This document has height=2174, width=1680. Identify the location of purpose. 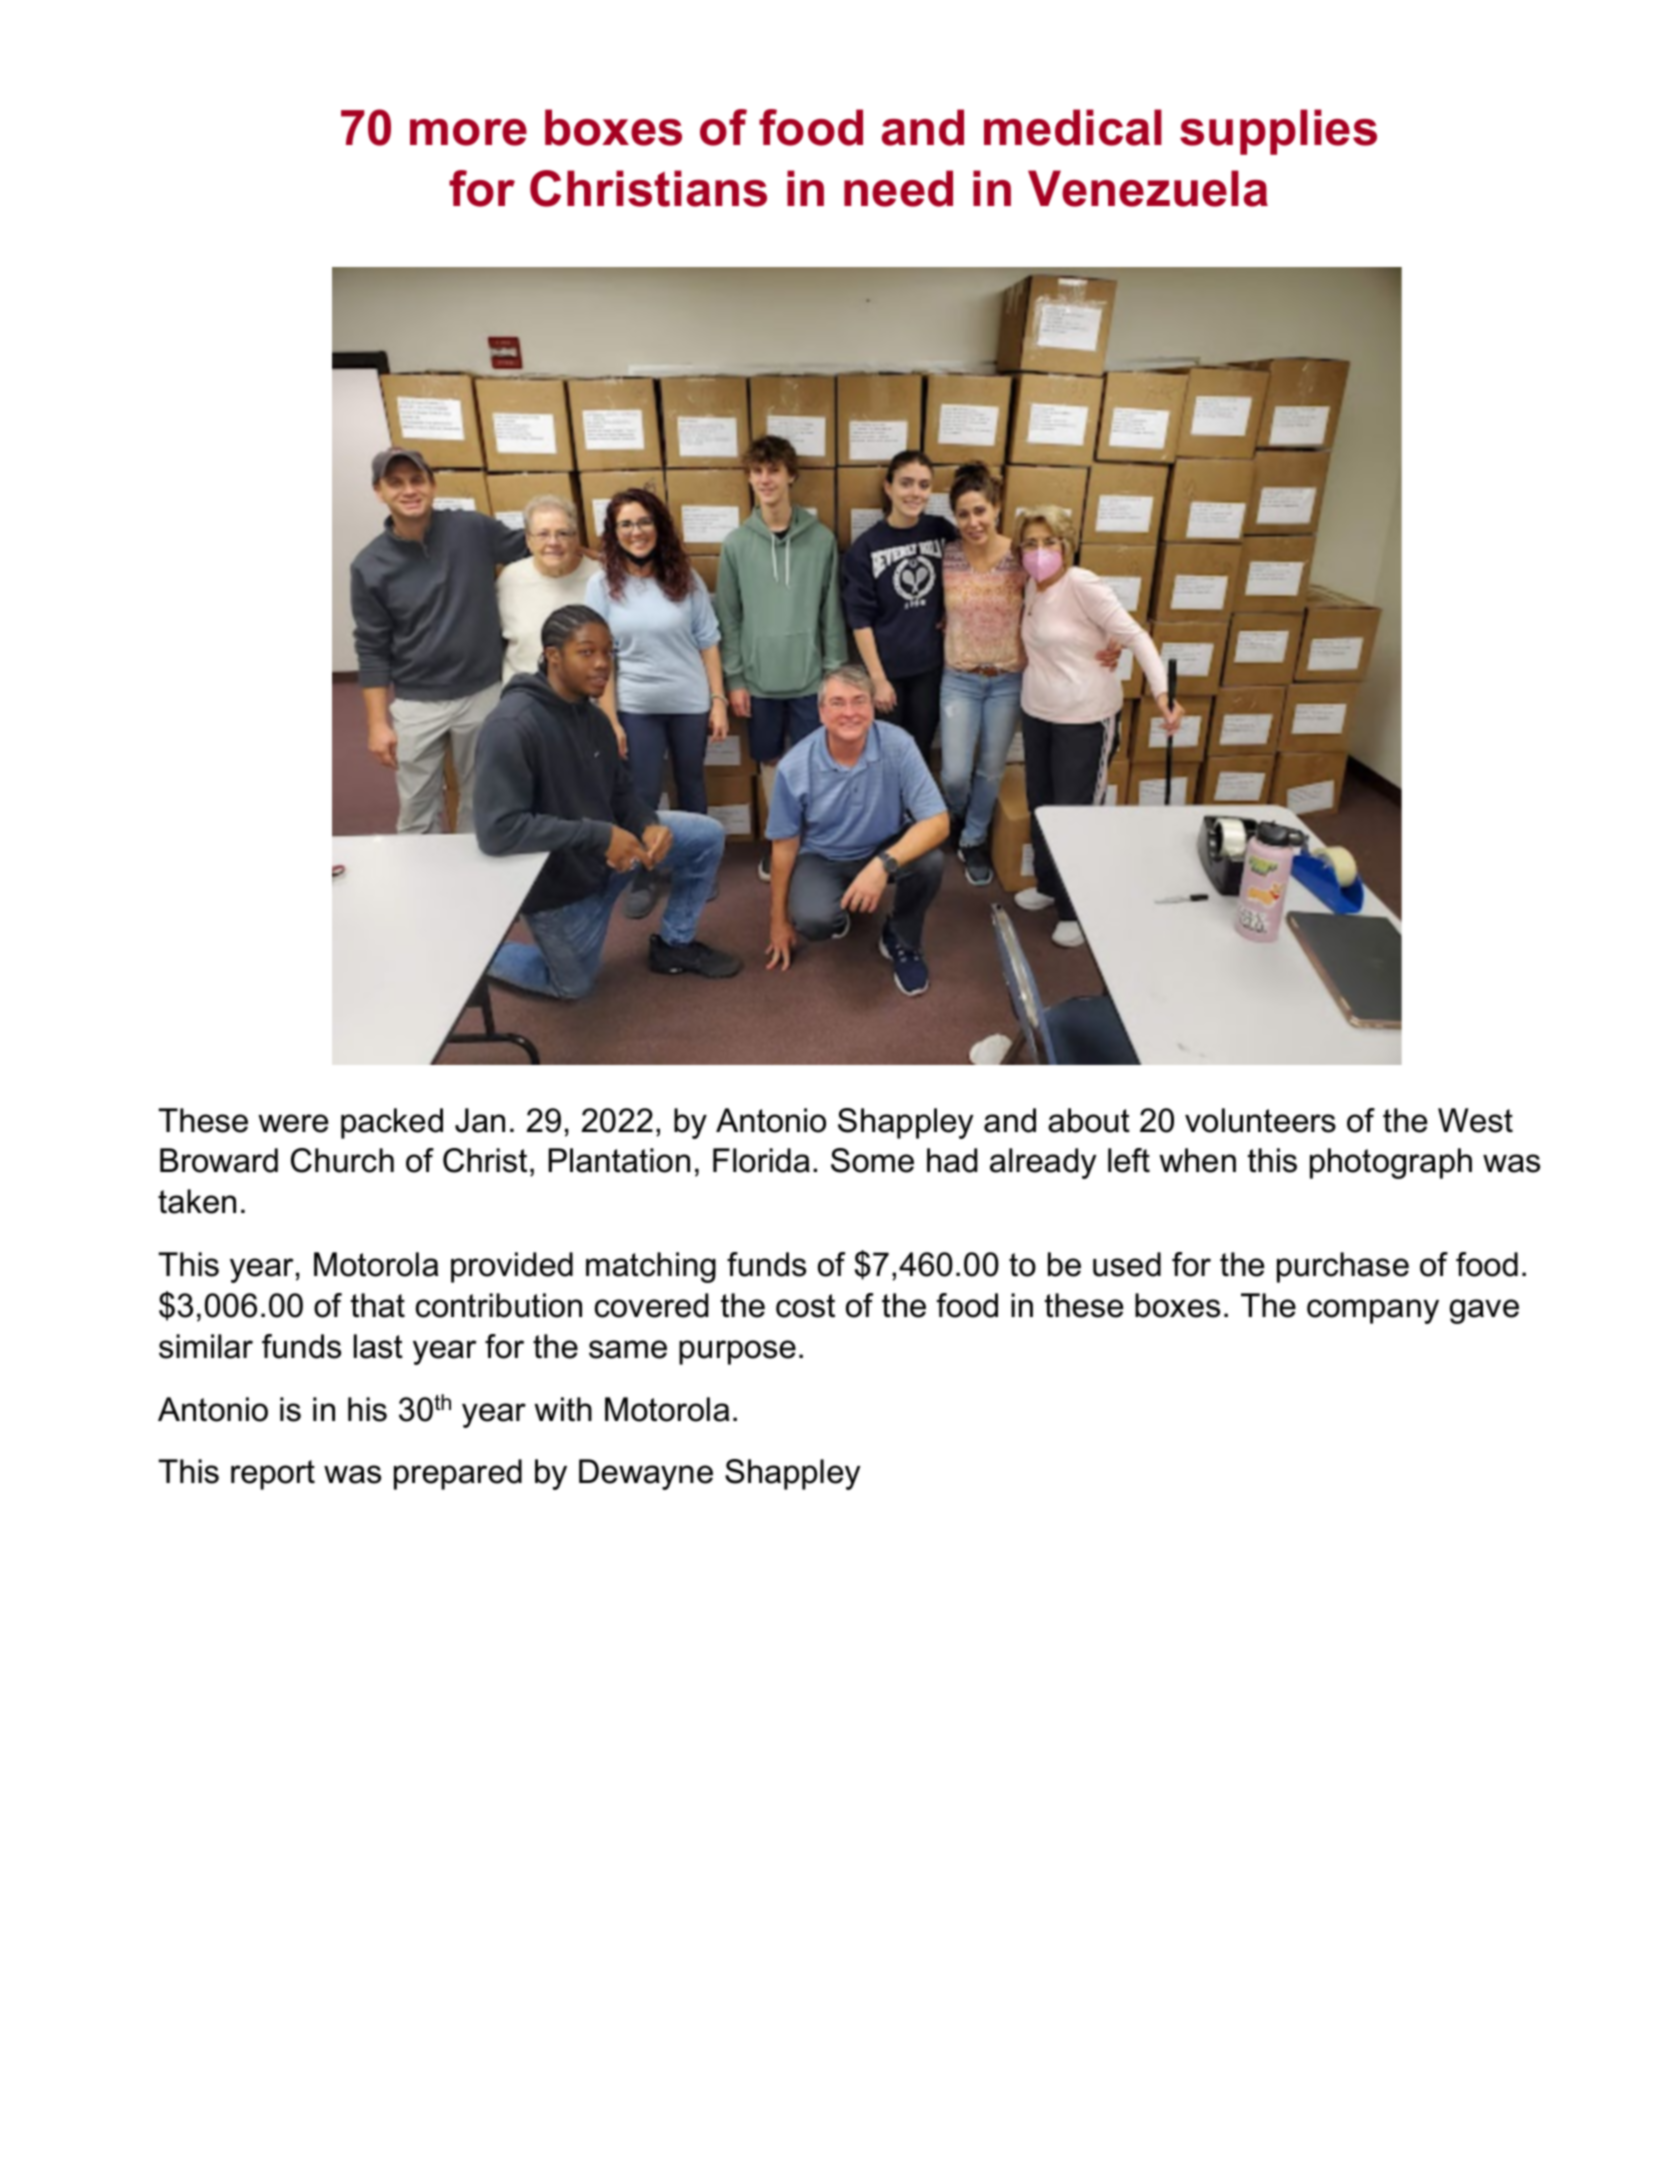
(737, 1352).
